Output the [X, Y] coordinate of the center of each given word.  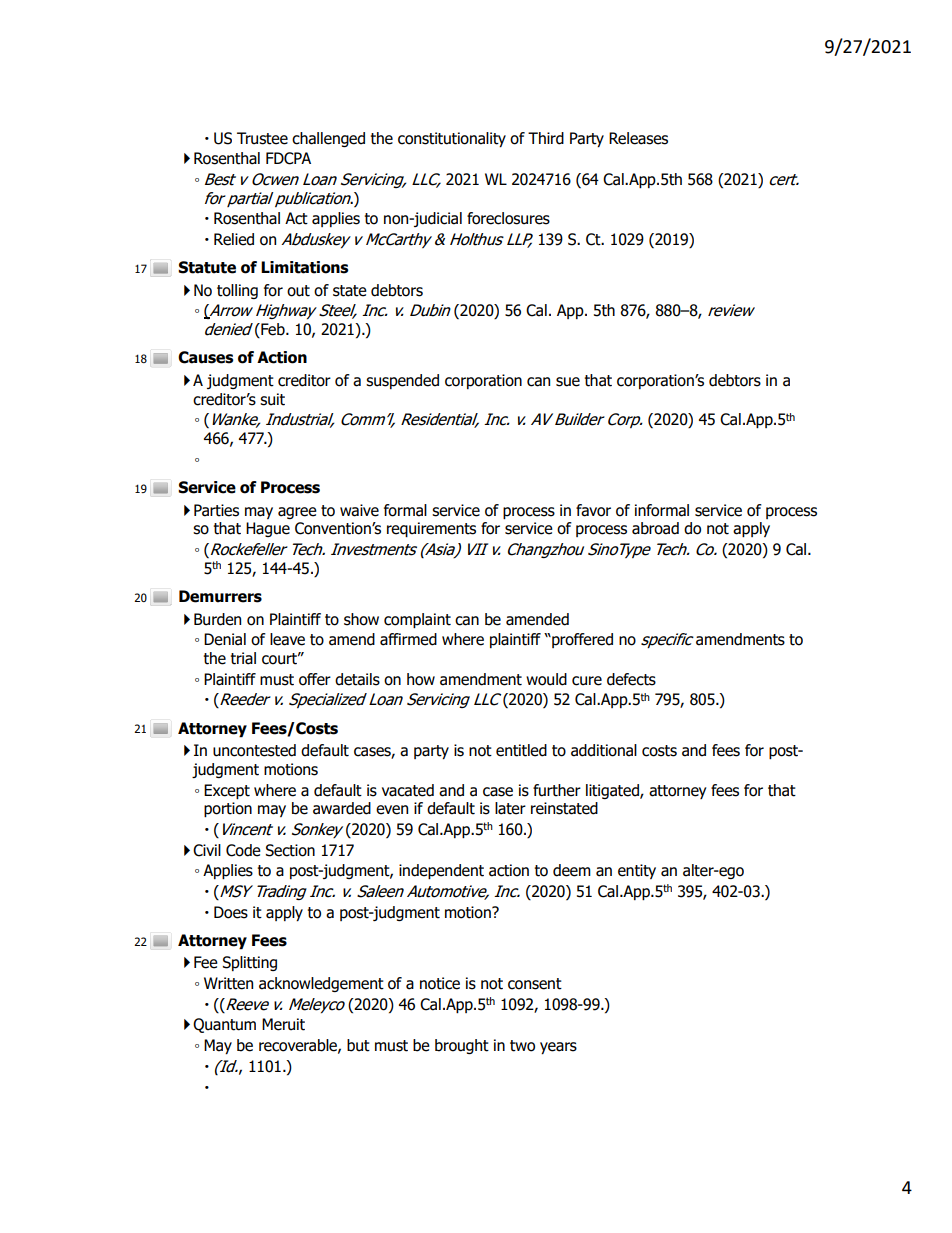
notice [440, 983]
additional [604, 750]
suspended [402, 381]
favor [593, 510]
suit [272, 399]
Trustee [262, 138]
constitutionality [452, 139]
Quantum [224, 1025]
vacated [408, 790]
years [558, 1048]
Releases [638, 138]
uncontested [254, 750]
